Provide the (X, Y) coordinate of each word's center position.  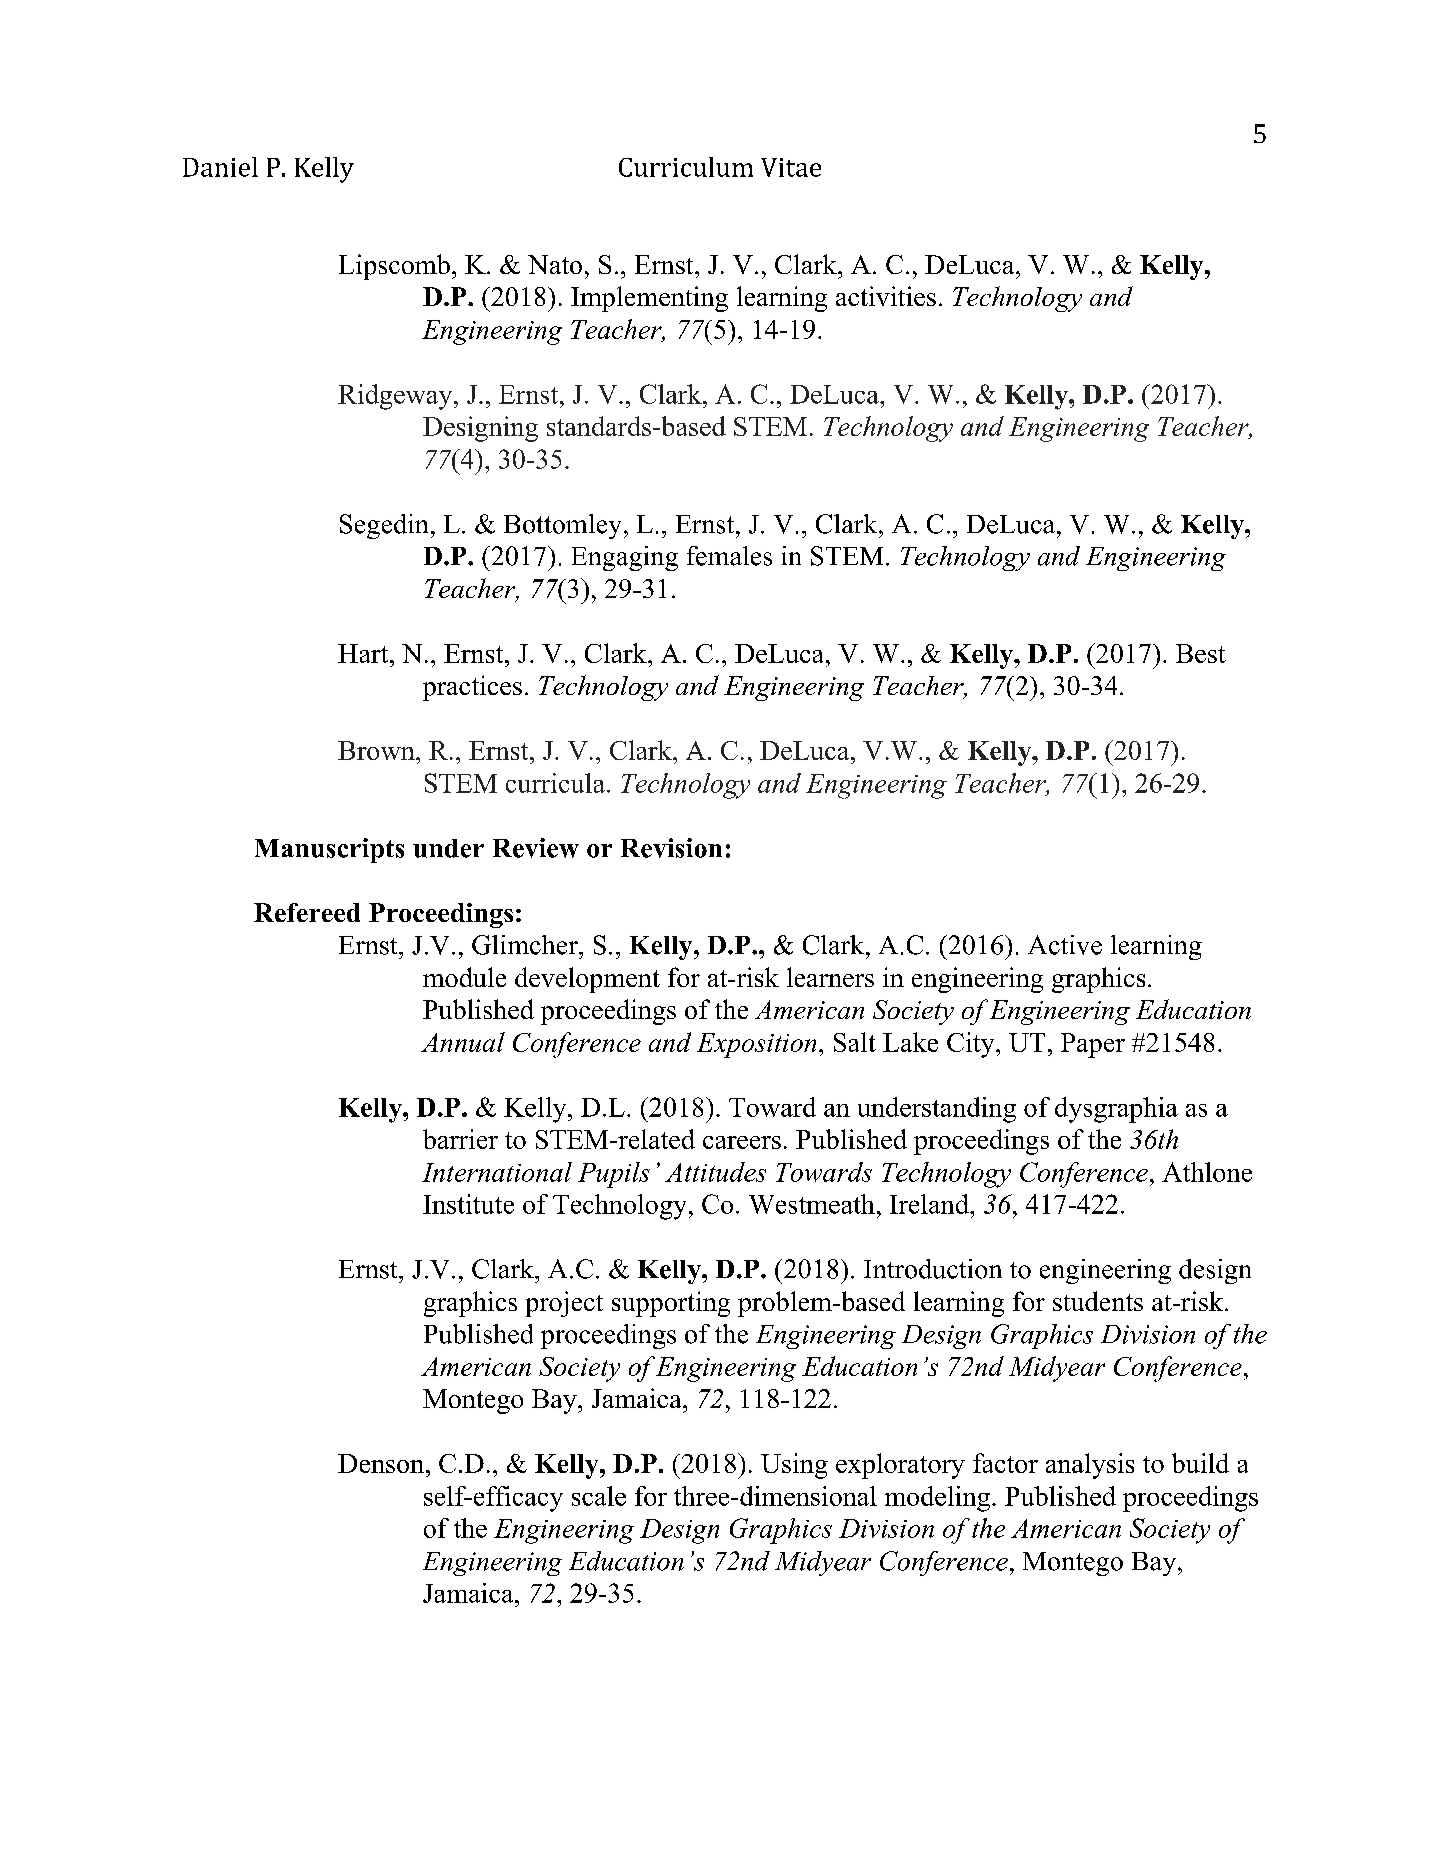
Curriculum (686, 167)
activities (886, 296)
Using (794, 1466)
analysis (1090, 1466)
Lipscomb (394, 267)
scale (599, 1496)
